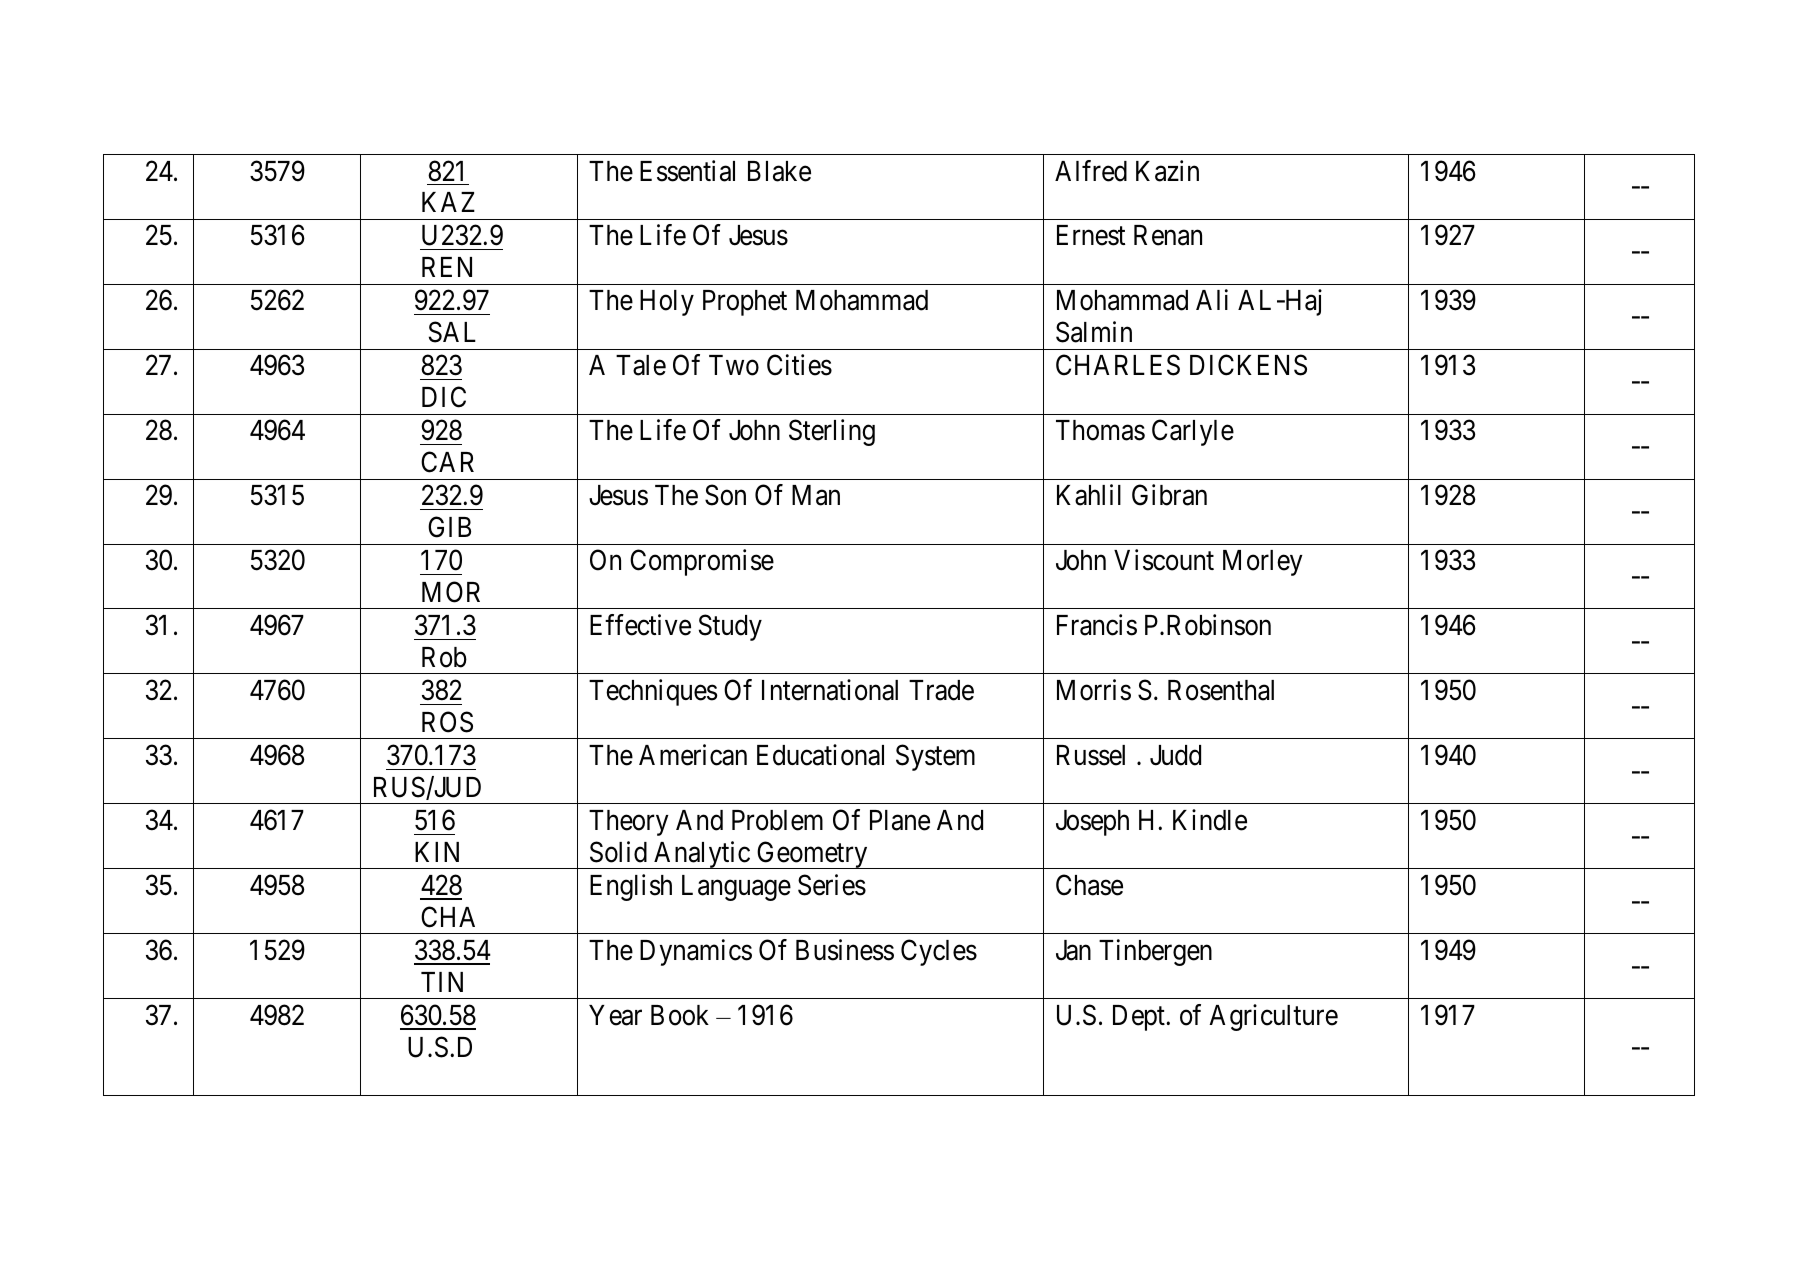 The height and width of the image is (1272, 1798). I want to click on Book, so click(680, 1015).
